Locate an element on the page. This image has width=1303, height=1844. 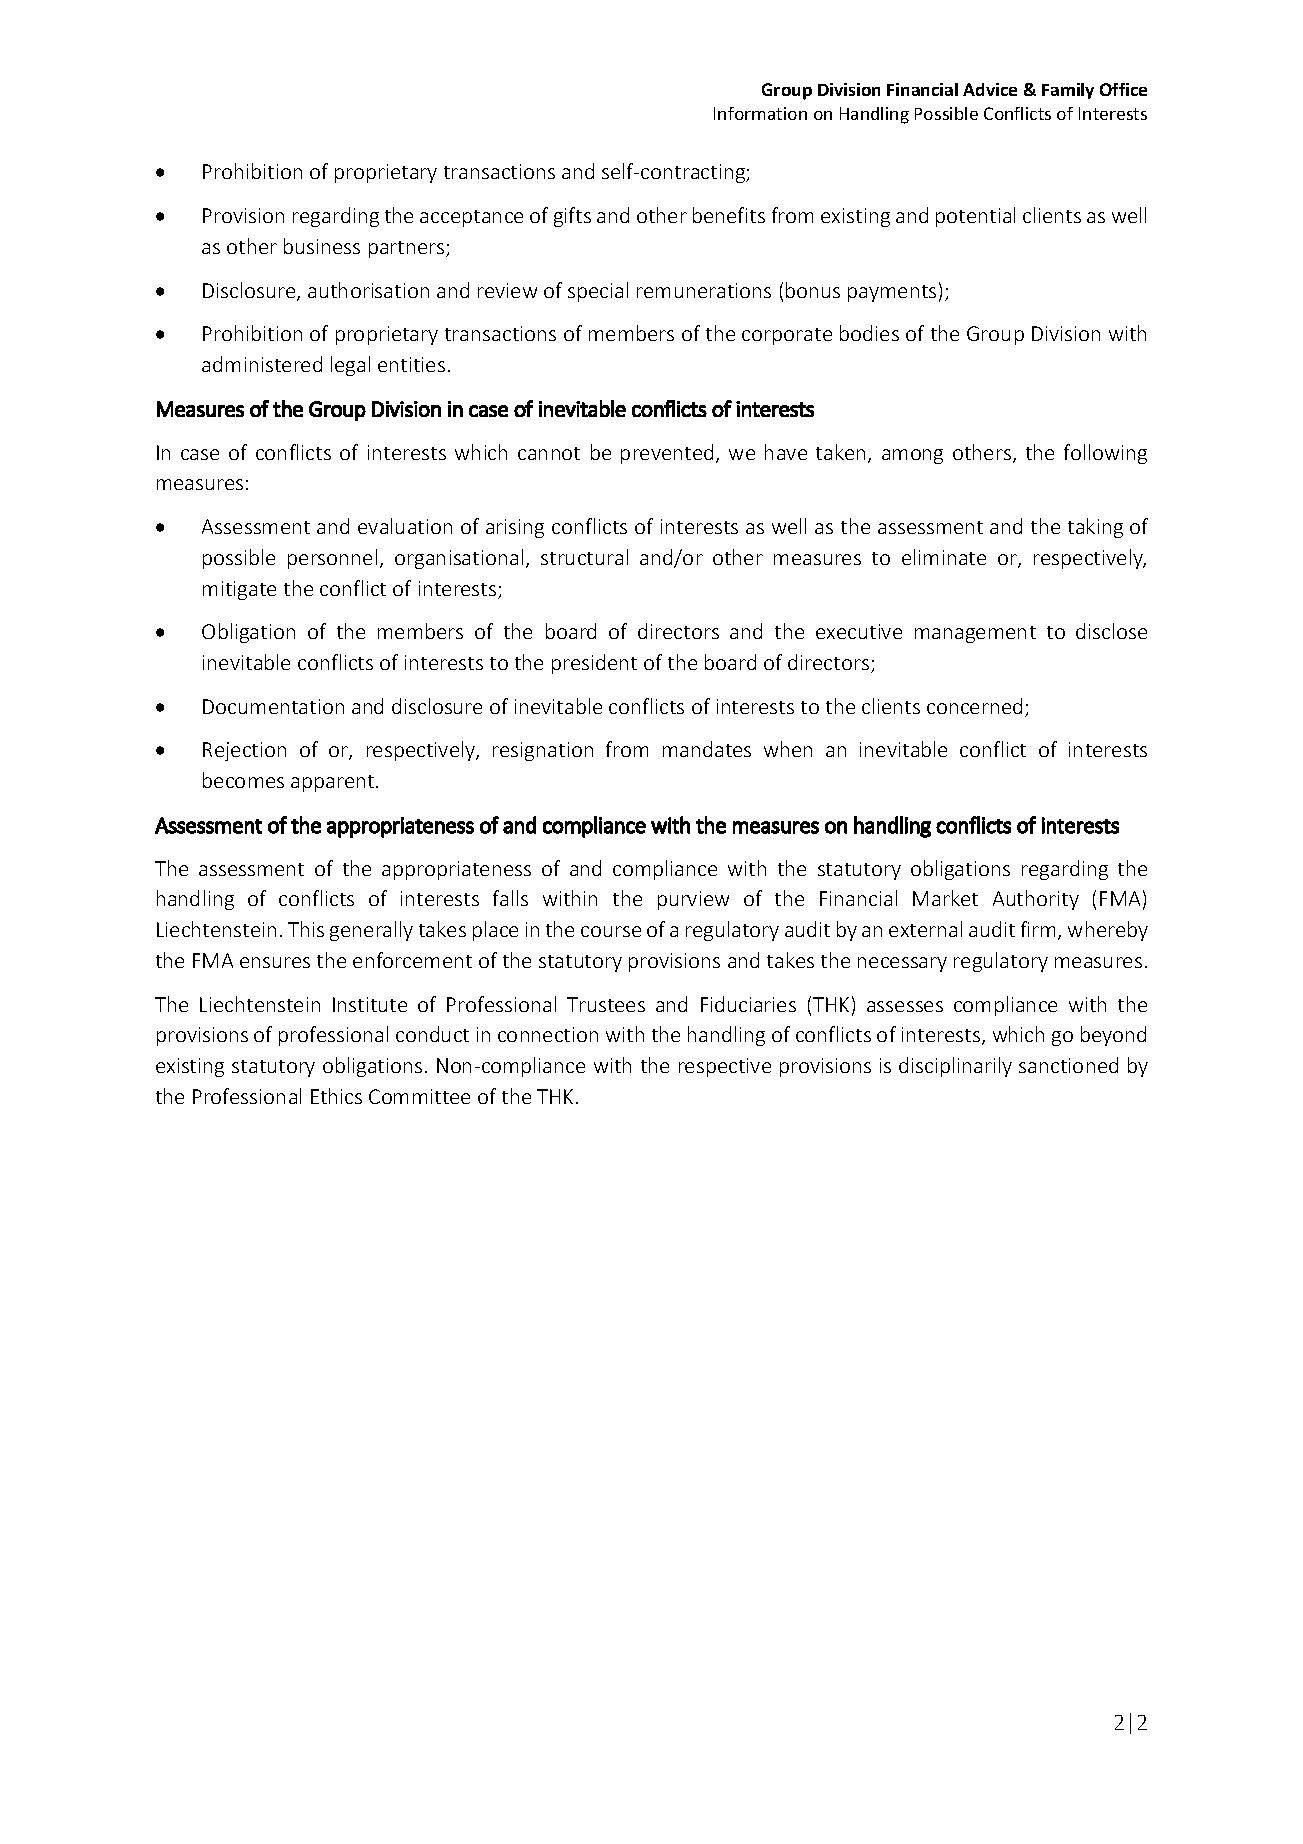
acceptance is located at coordinates (471, 218).
